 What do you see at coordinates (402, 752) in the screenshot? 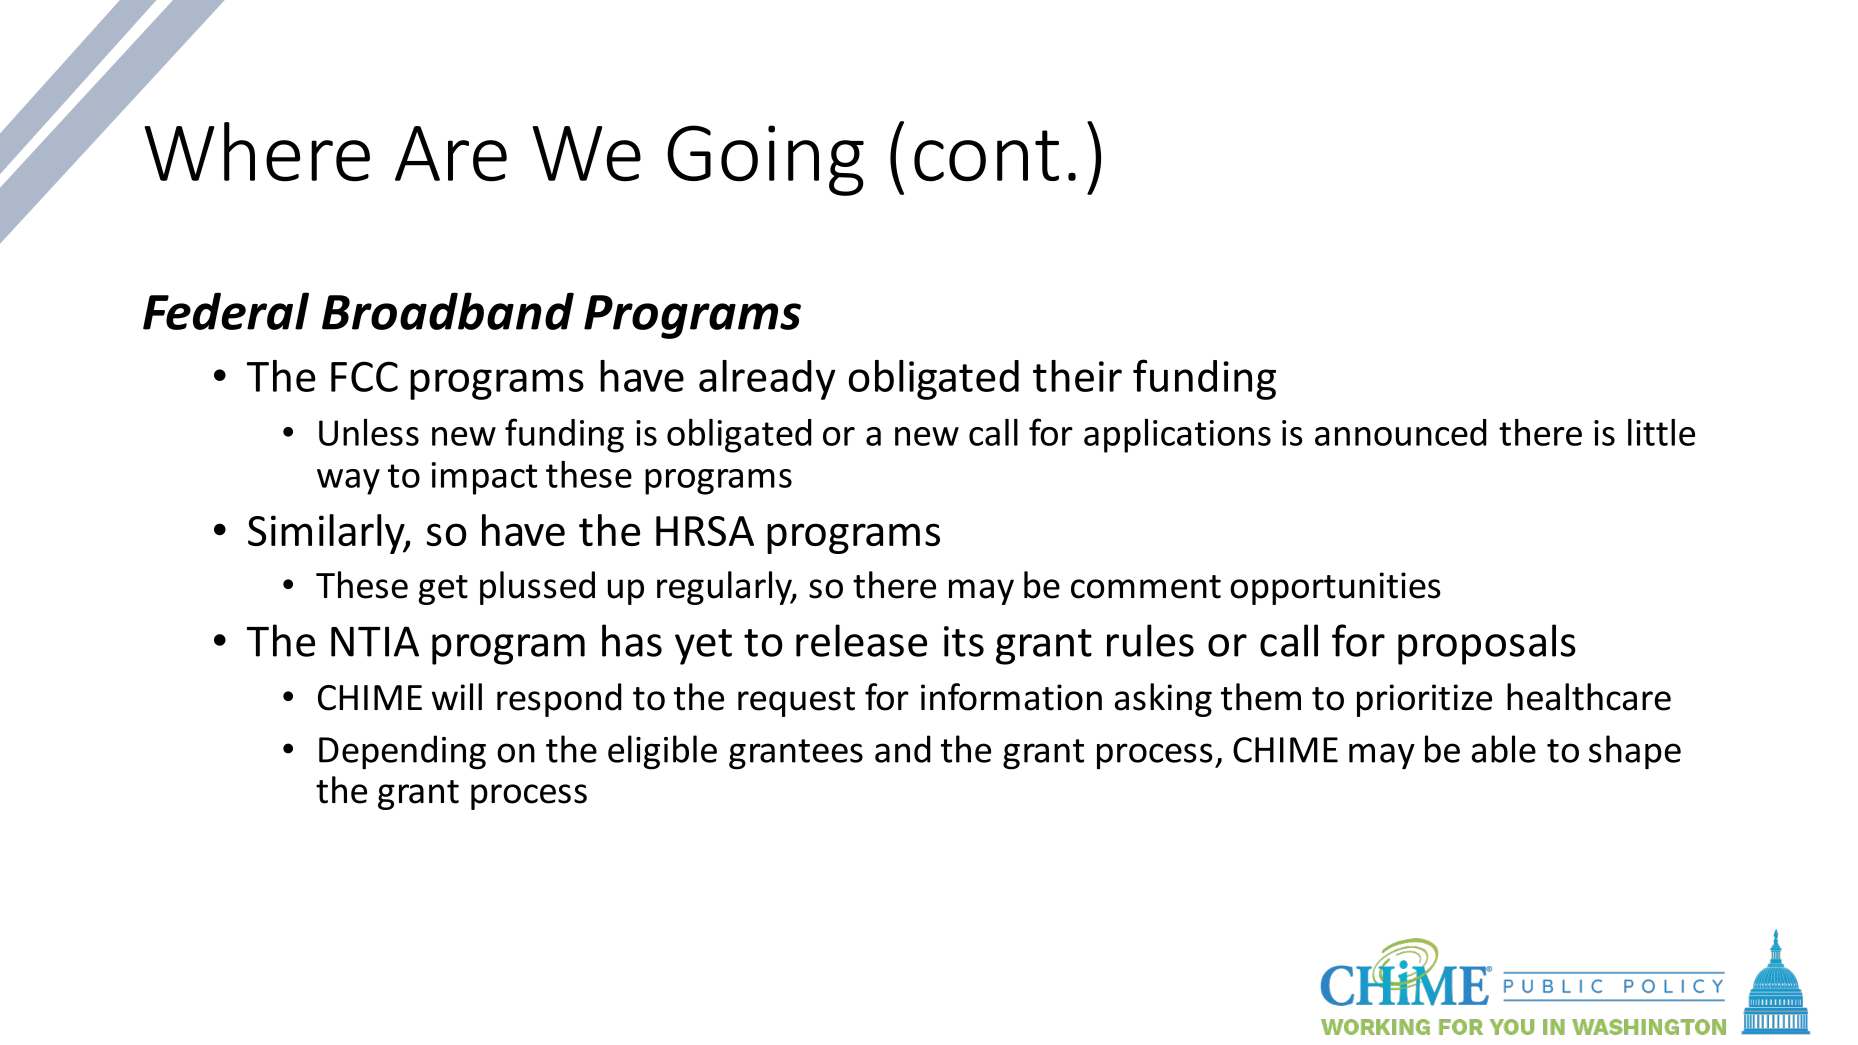
I see `Depending` at bounding box center [402, 752].
